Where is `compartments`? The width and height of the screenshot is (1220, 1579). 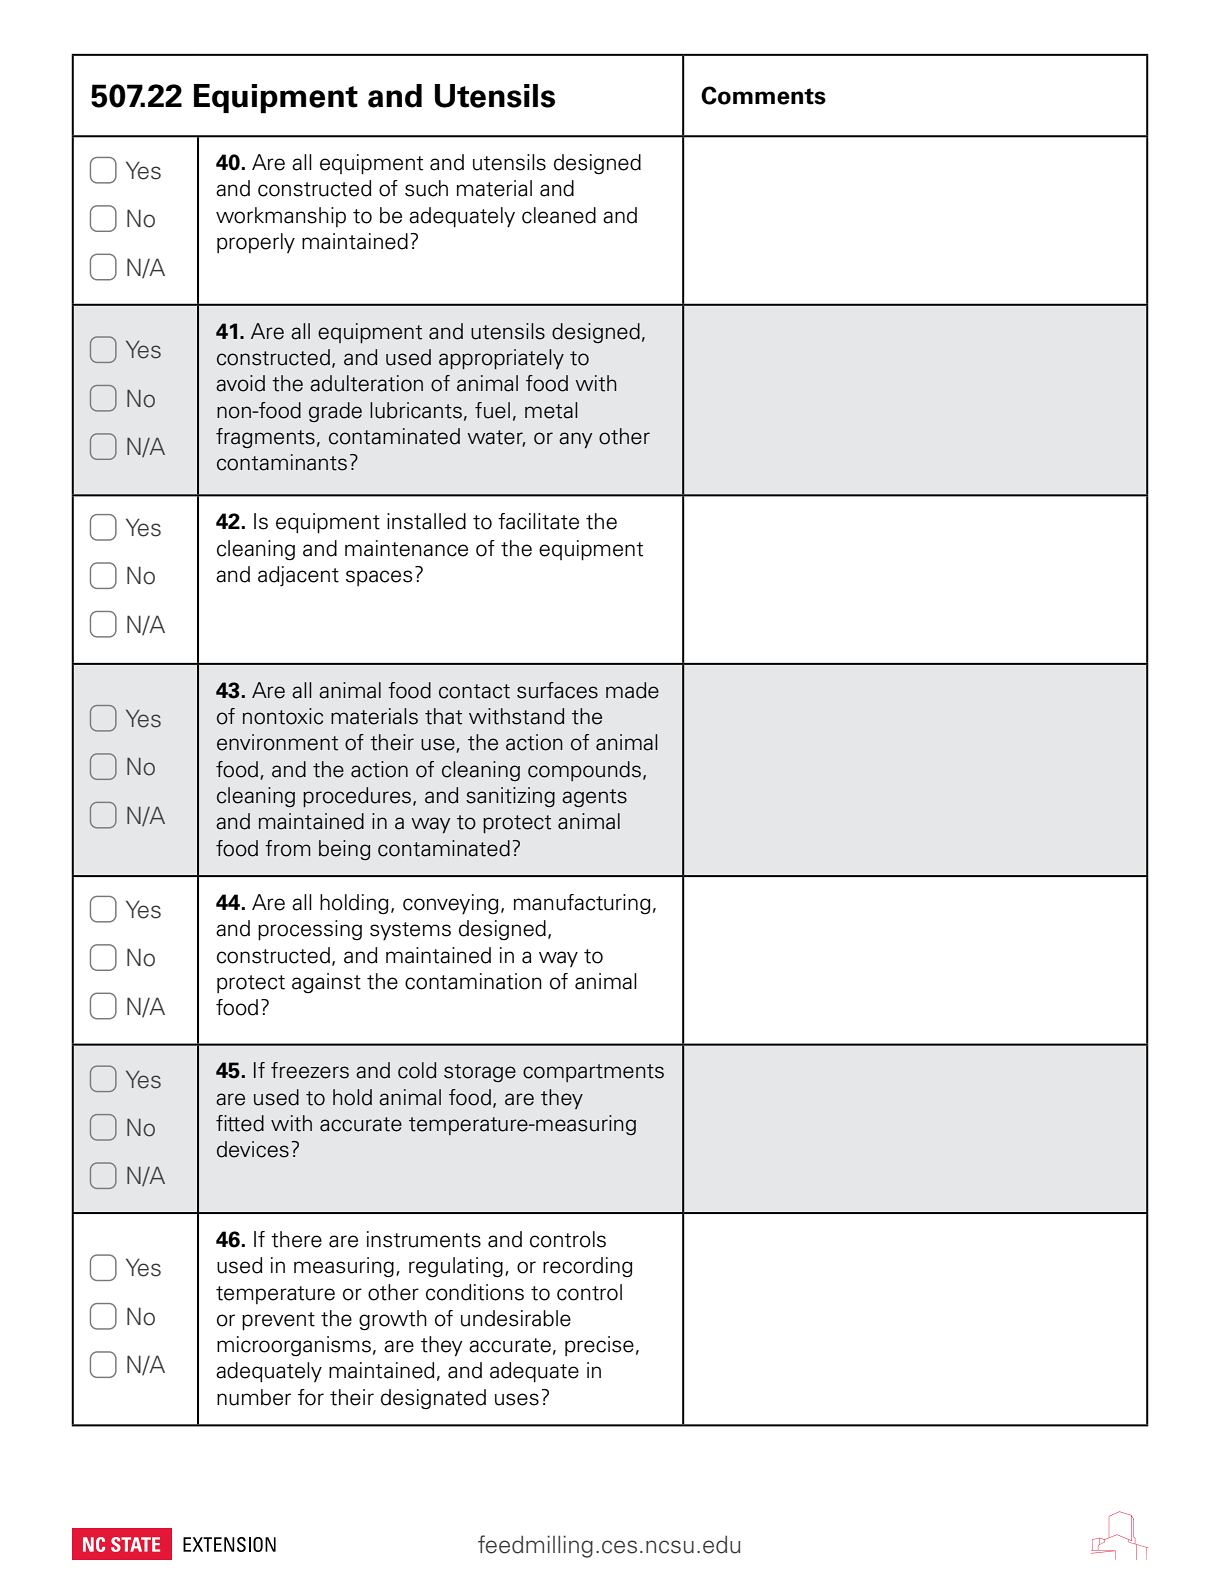
compartments is located at coordinates (593, 1073).
